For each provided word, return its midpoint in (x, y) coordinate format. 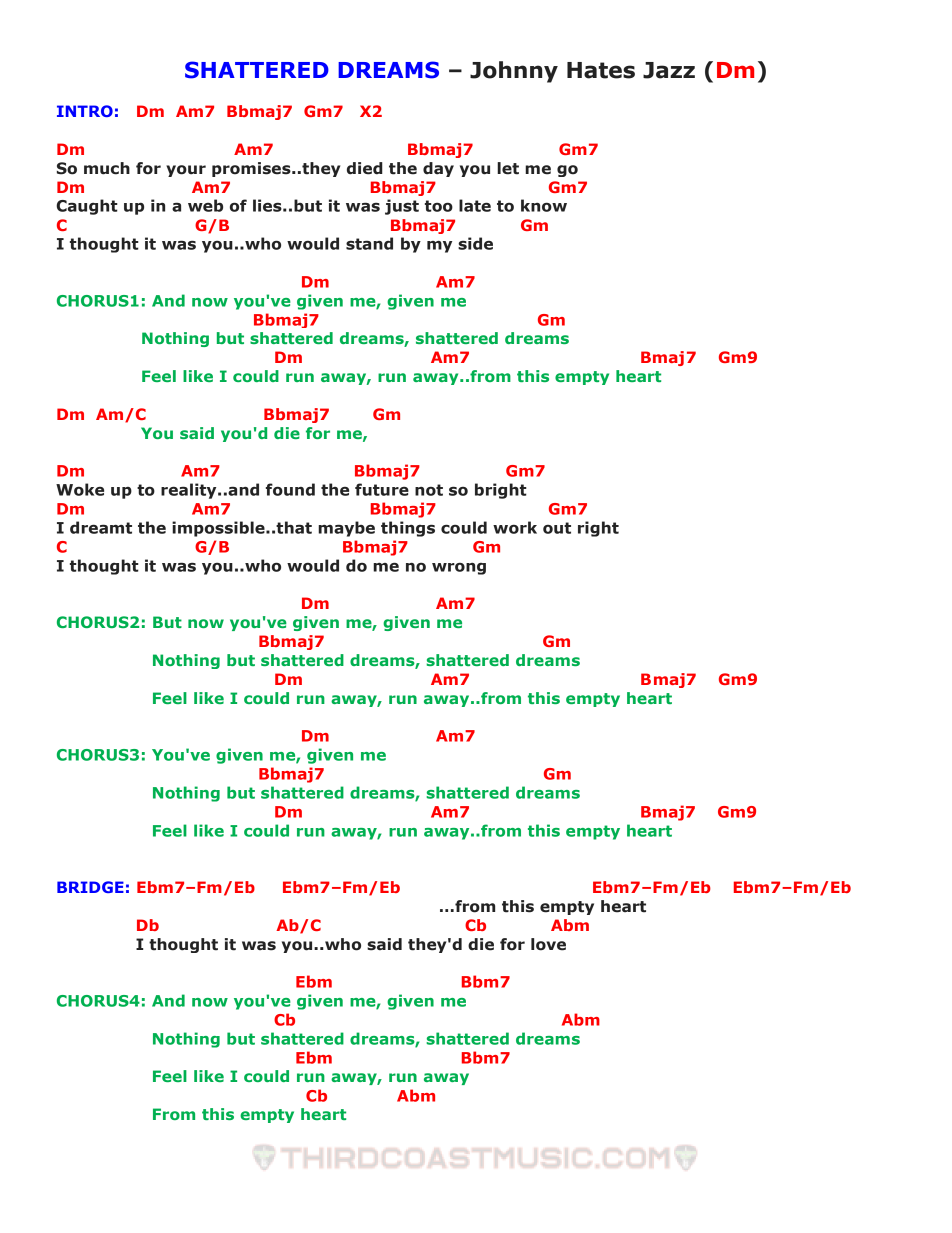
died (365, 168)
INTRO (85, 111)
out (557, 528)
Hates (601, 70)
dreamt (101, 527)
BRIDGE (90, 887)
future (382, 489)
